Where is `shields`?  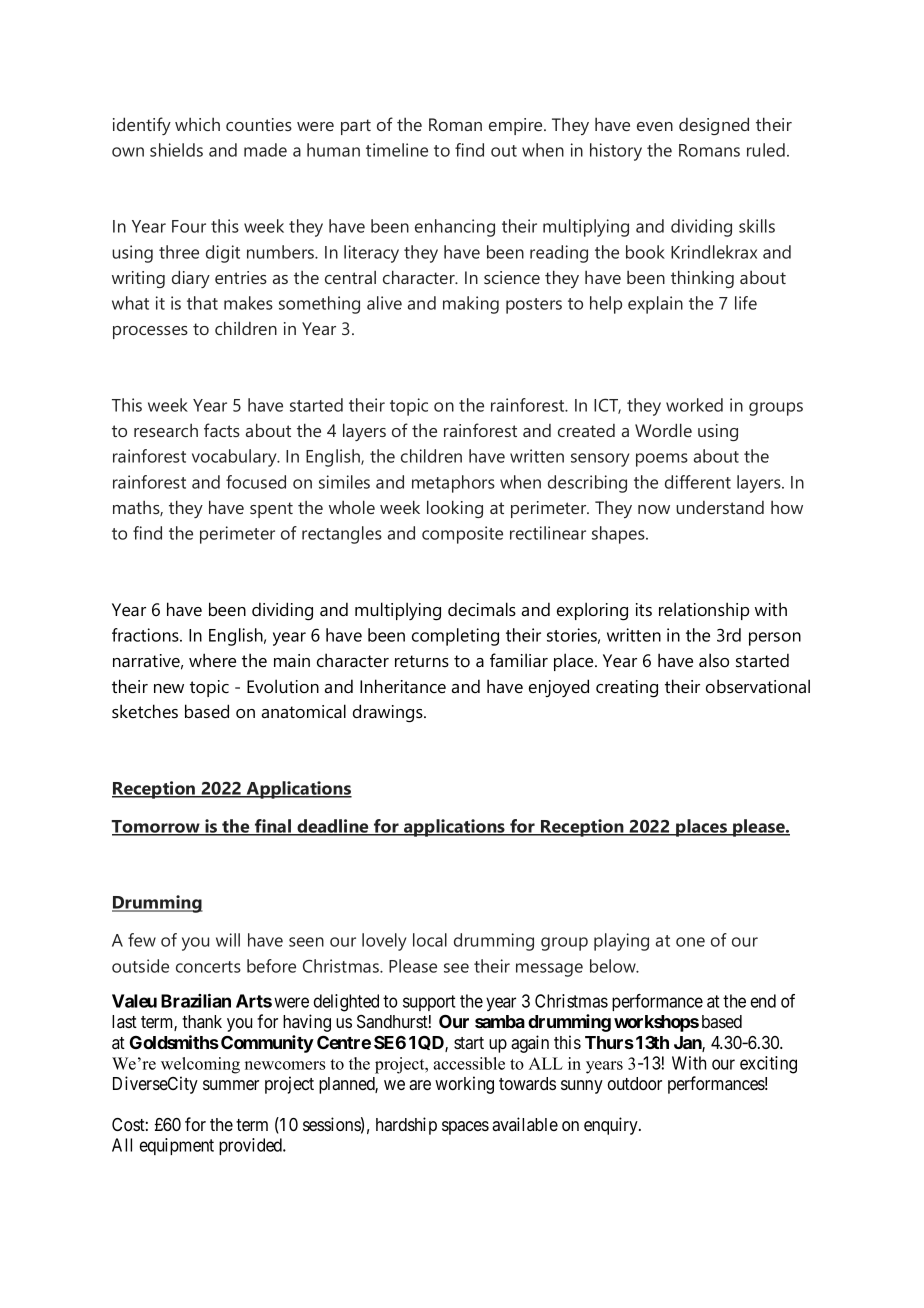
shields is located at coordinates (176, 150).
